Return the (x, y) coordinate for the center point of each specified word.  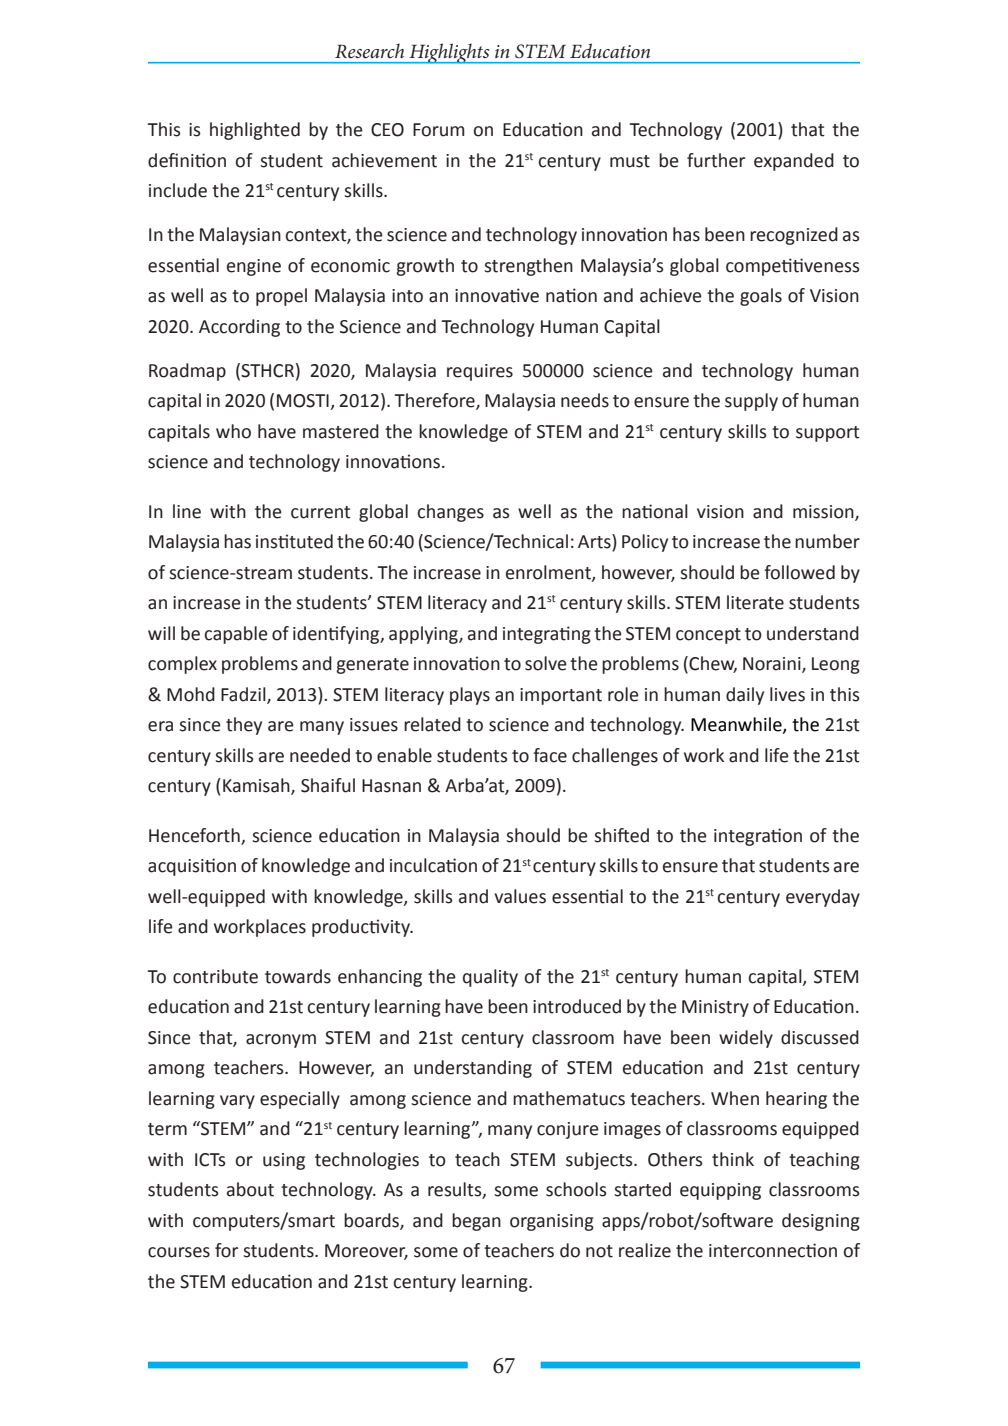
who (233, 431)
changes (451, 513)
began (476, 1222)
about (250, 1189)
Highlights (449, 53)
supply (751, 402)
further (716, 160)
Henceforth (194, 835)
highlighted (255, 131)
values (520, 896)
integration (758, 837)
